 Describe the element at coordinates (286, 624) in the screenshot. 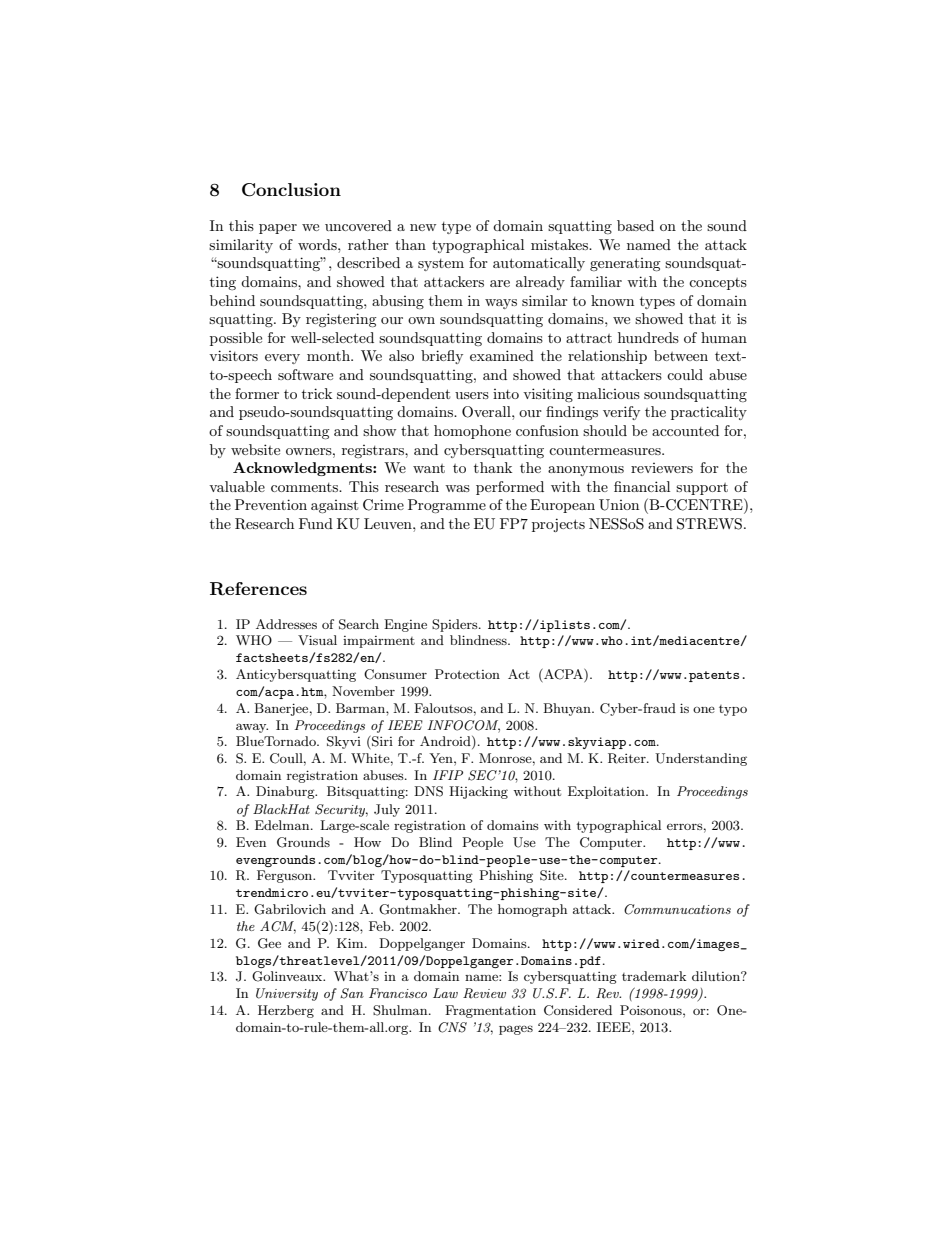

I see `Addresses` at that location.
